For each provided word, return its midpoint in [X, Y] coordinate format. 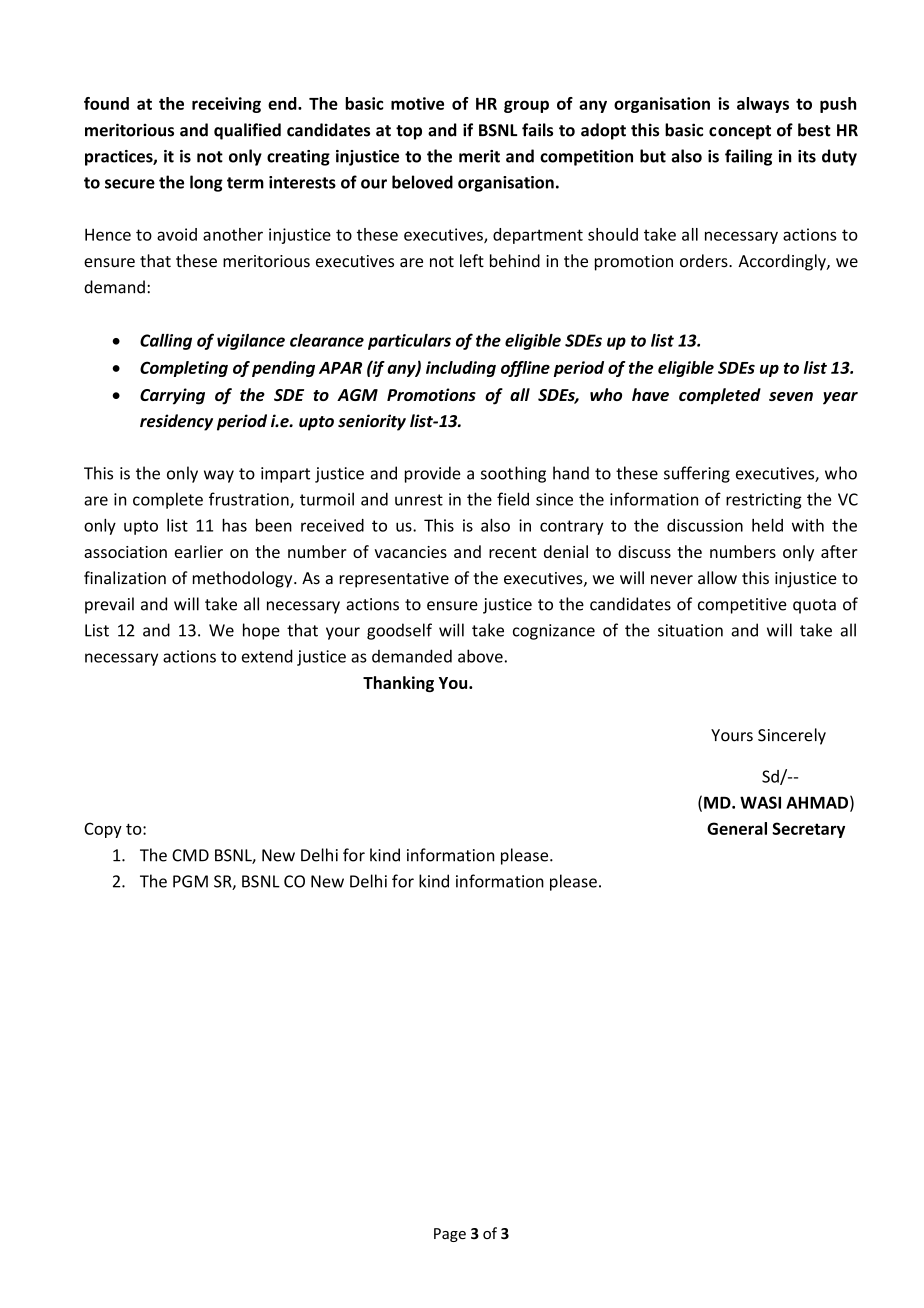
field [513, 499]
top [409, 132]
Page [450, 1235]
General [737, 828]
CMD [190, 855]
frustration [250, 500]
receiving [226, 105]
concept [740, 132]
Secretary [808, 830]
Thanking [398, 684]
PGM [190, 881]
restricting [764, 501]
